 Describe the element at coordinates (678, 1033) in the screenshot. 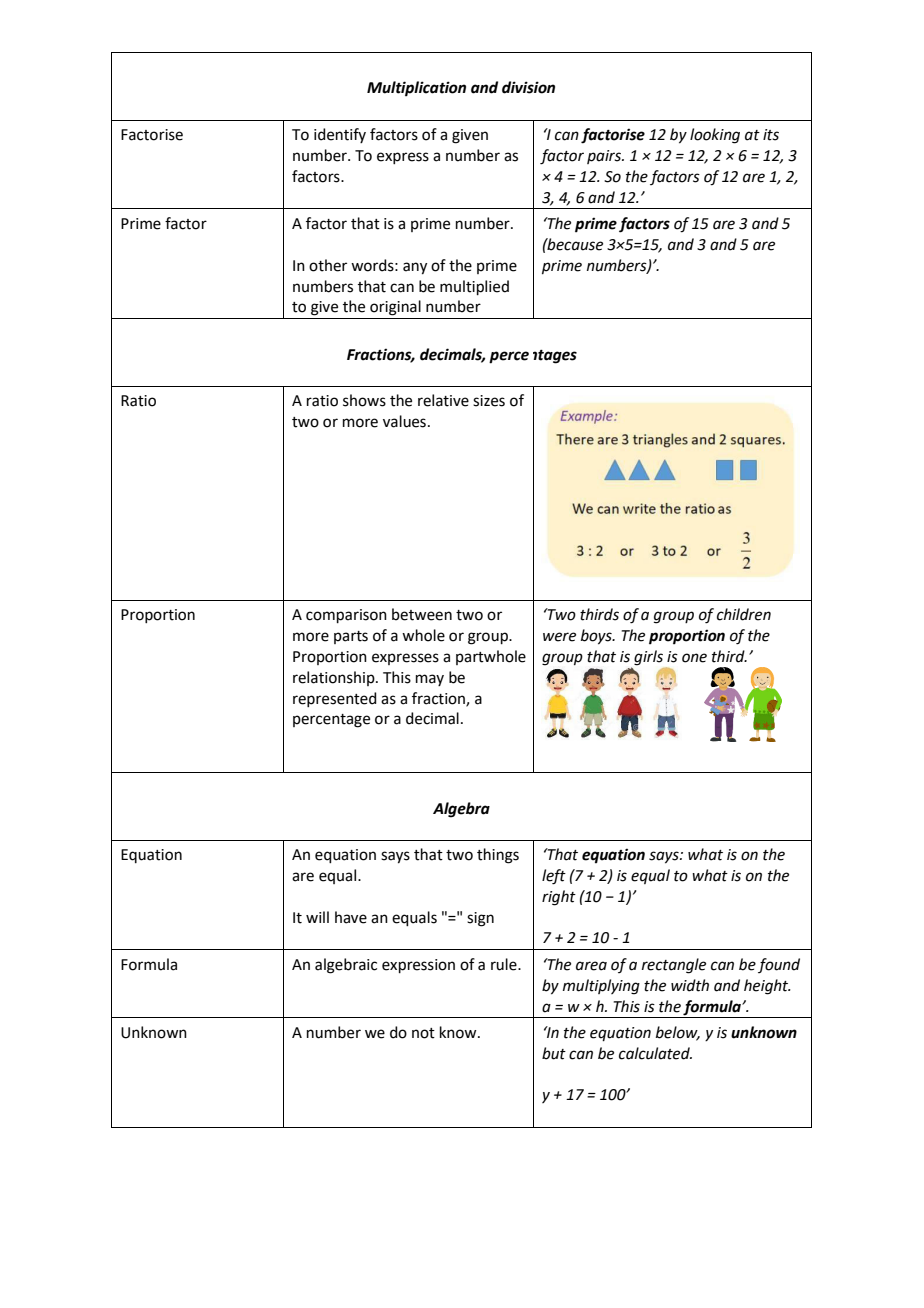

I see `below` at that location.
